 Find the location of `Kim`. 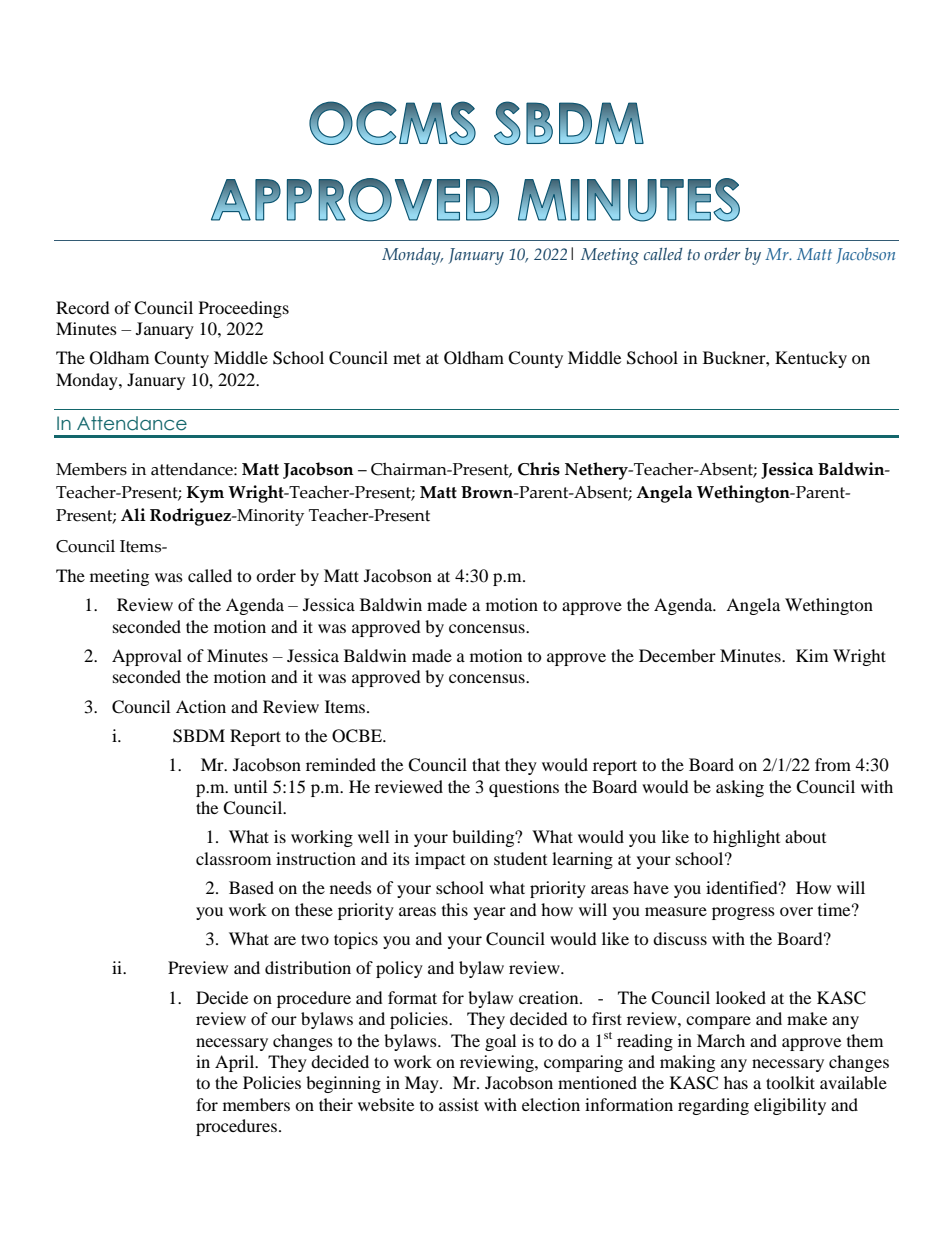

Kim is located at coordinates (812, 655).
